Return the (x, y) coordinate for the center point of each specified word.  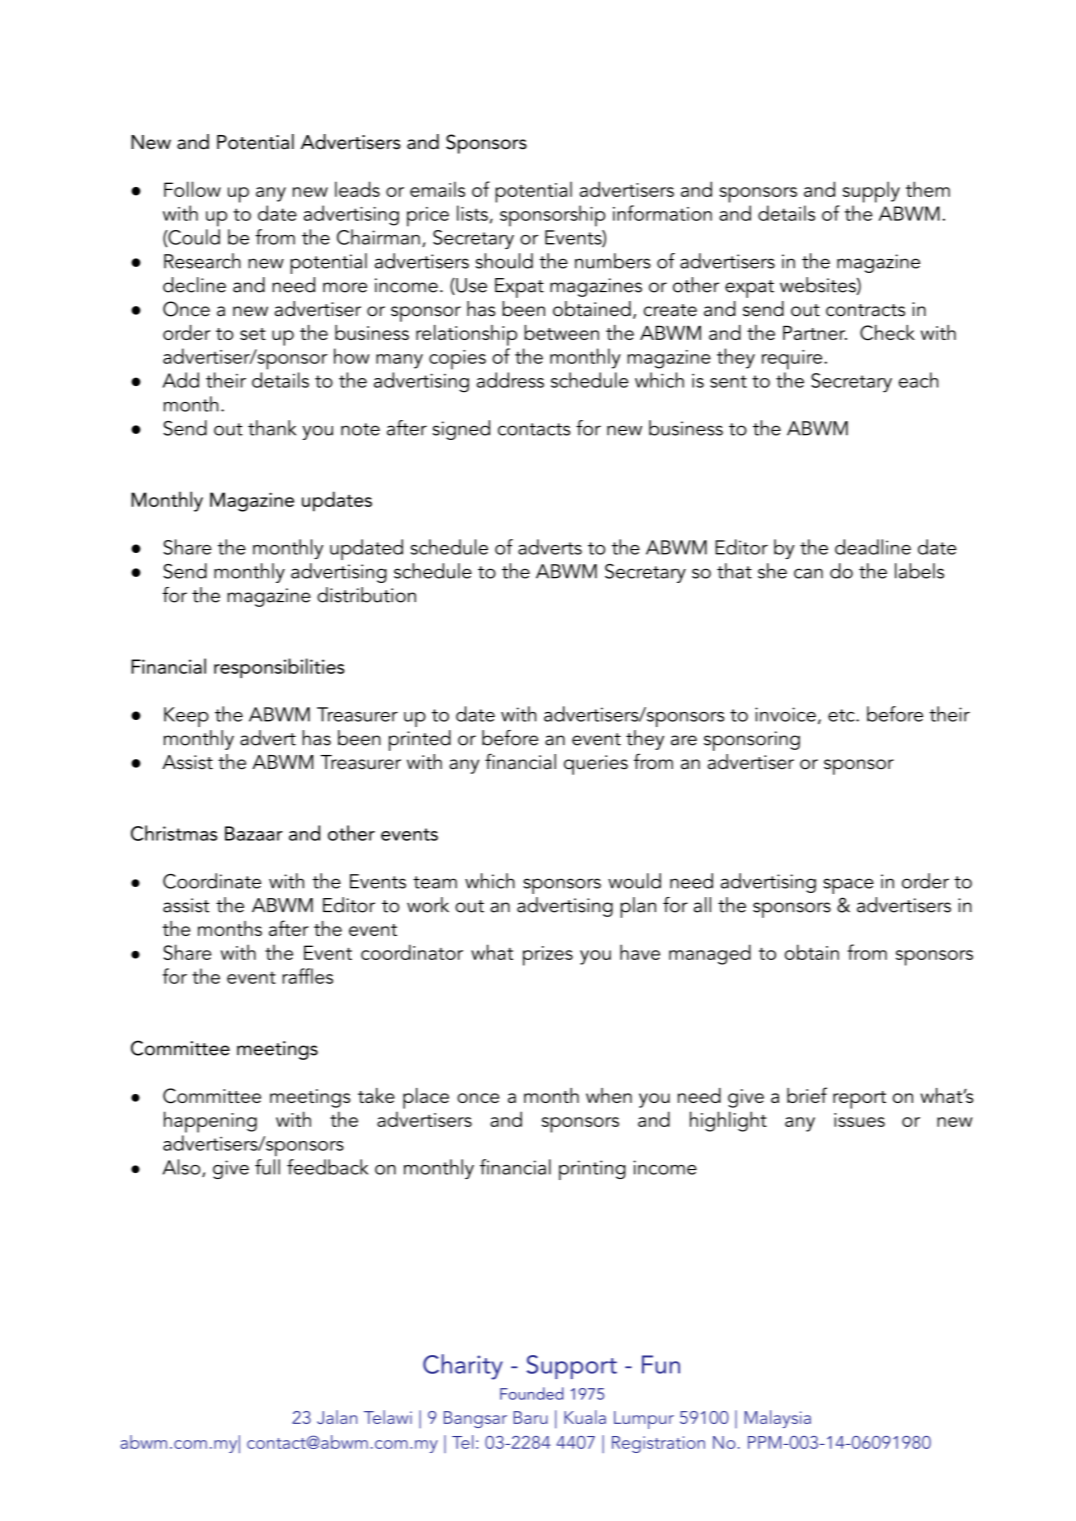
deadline (873, 547)
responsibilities (279, 668)
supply (871, 192)
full (267, 1167)
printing (592, 1170)
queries (596, 765)
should (504, 261)
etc (842, 715)
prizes (548, 956)
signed (461, 430)
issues (859, 1120)
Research (202, 261)
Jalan (337, 1417)
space (848, 886)
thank (272, 428)
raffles (307, 976)
